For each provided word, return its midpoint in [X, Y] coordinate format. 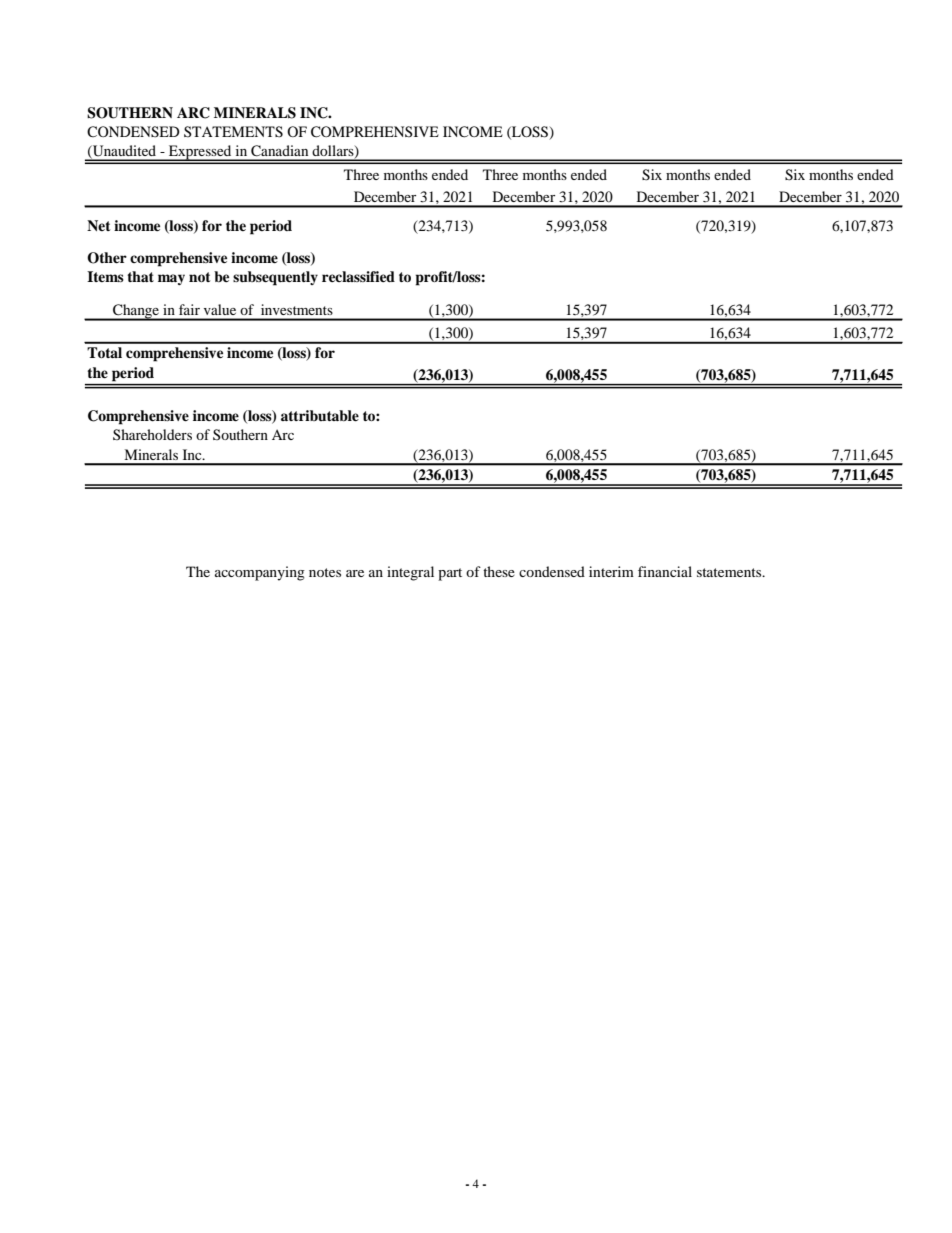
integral [410, 573]
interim [611, 571]
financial [665, 571]
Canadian [279, 151]
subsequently [275, 278]
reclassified [358, 276]
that [140, 276]
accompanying [260, 573]
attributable [320, 416]
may [171, 279]
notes [325, 572]
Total [104, 352]
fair [189, 309]
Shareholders [152, 434]
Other [107, 258]
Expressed [200, 153]
